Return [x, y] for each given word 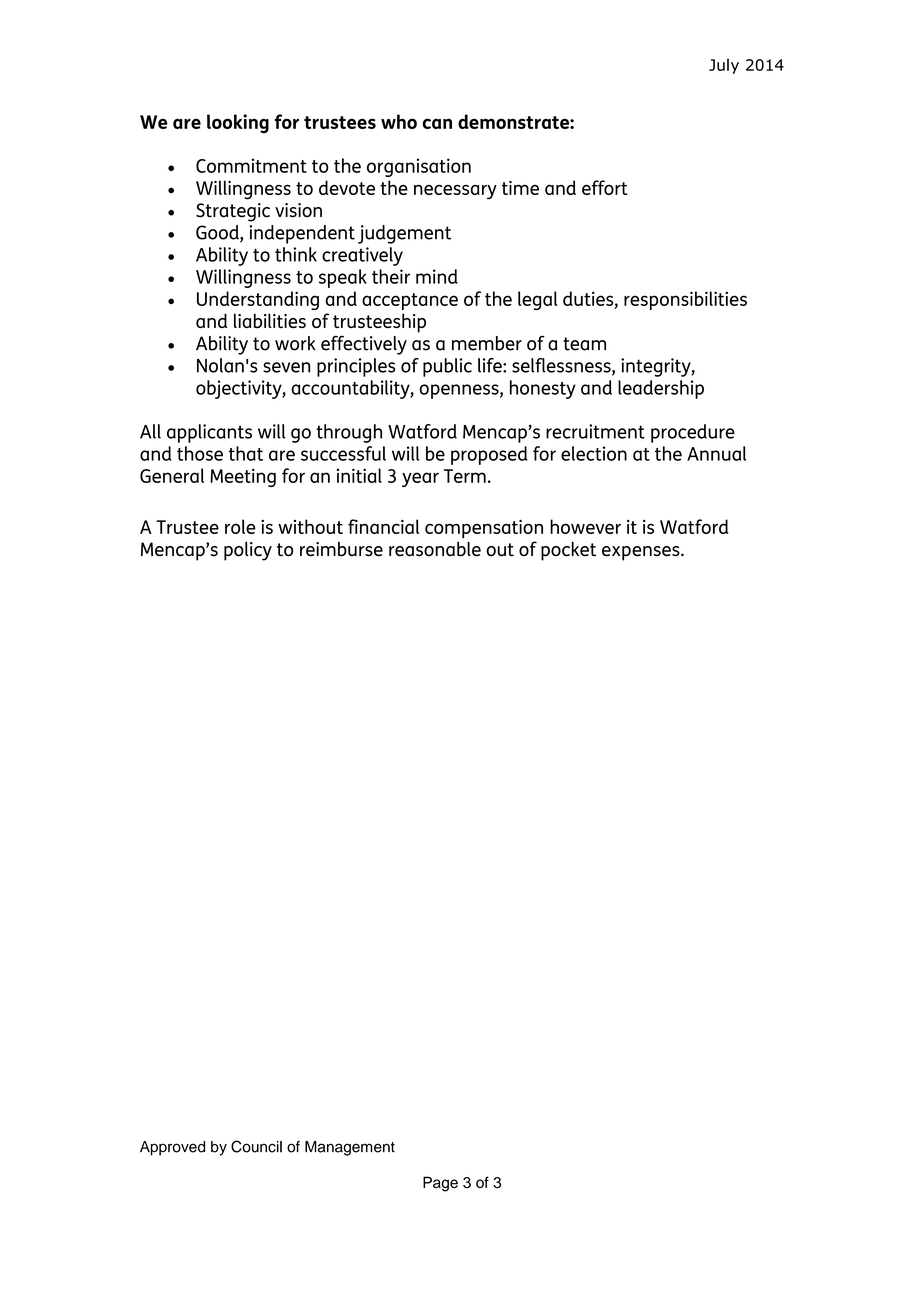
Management [350, 1148]
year [420, 479]
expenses [642, 553]
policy [248, 551]
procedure [693, 433]
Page [440, 1184]
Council [256, 1146]
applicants [209, 433]
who [399, 121]
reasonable [435, 549]
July [724, 66]
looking [238, 123]
